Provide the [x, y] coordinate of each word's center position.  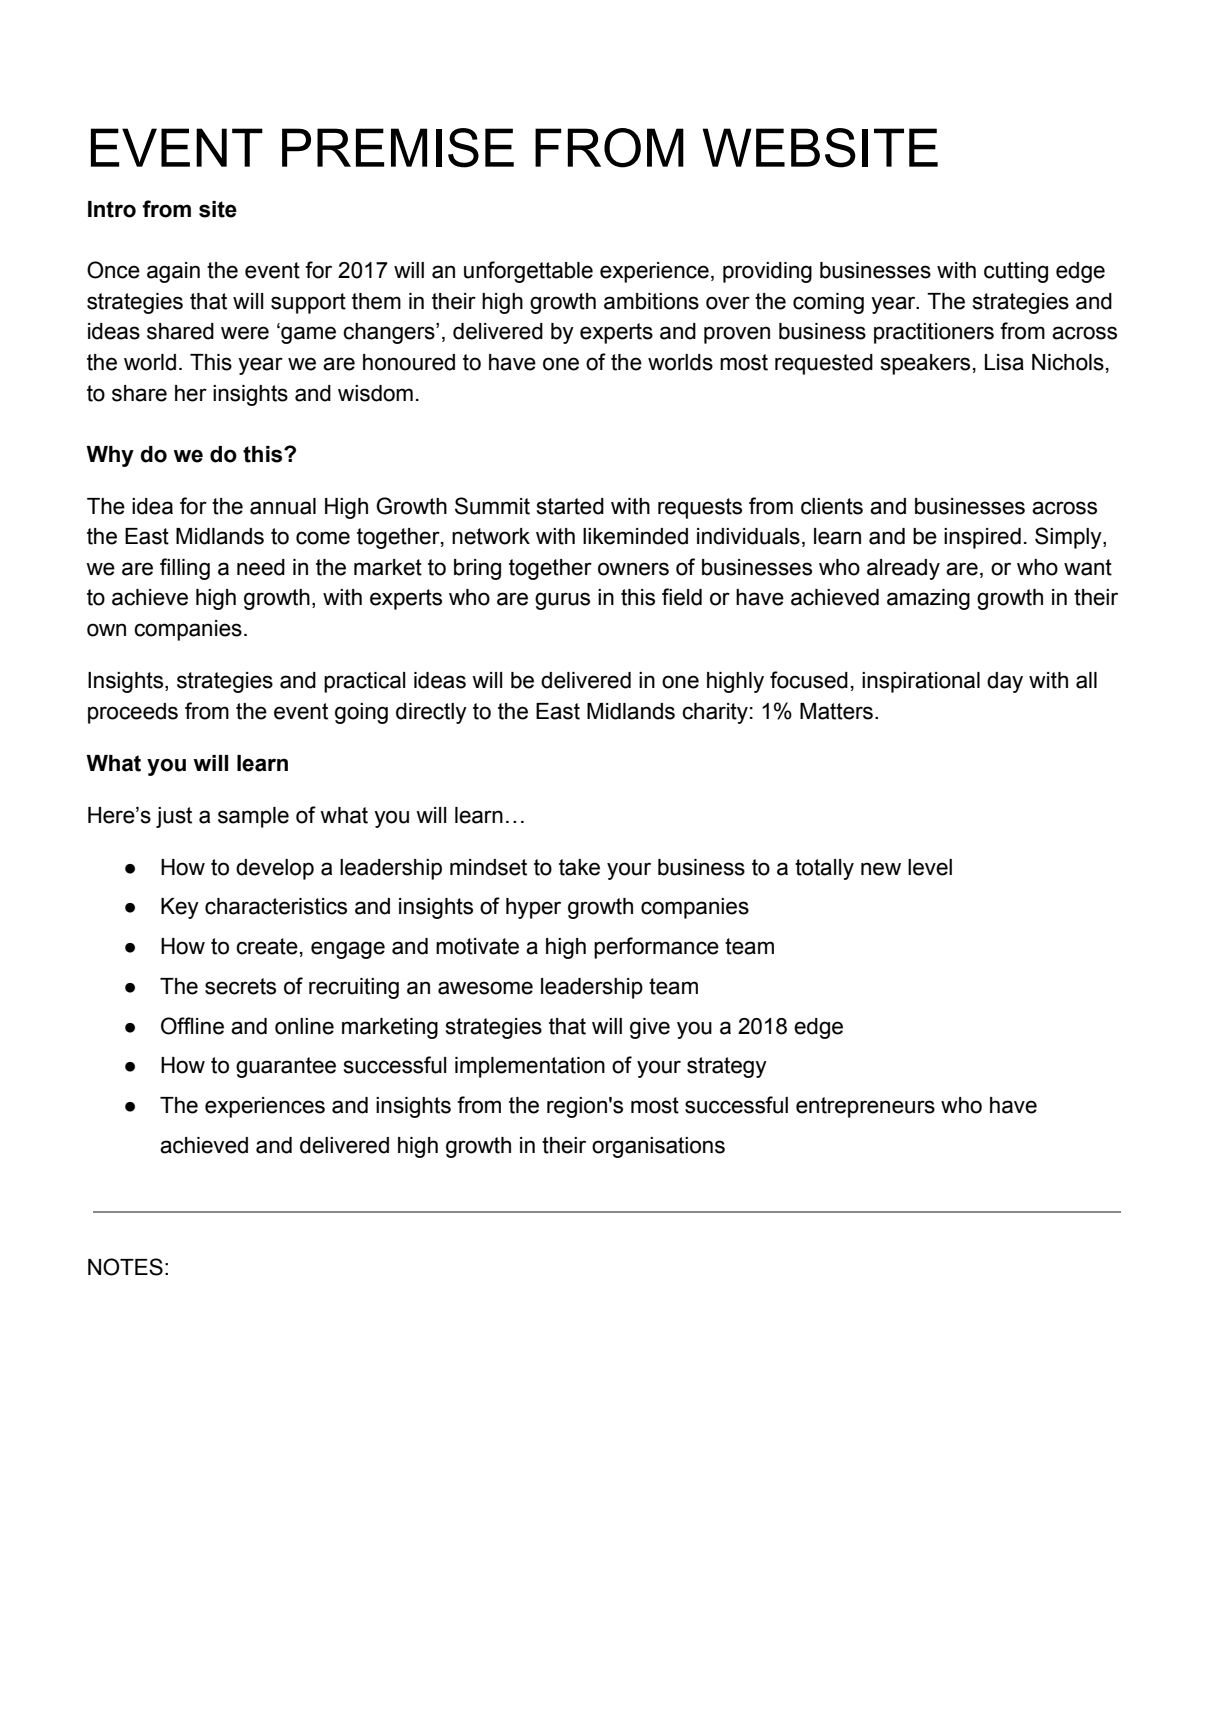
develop [275, 869]
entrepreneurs [865, 1107]
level [930, 867]
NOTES [125, 1267]
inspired [982, 538]
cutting [1016, 272]
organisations [658, 1147]
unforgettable [528, 272]
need [261, 567]
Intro [112, 209]
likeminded [635, 536]
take [579, 867]
